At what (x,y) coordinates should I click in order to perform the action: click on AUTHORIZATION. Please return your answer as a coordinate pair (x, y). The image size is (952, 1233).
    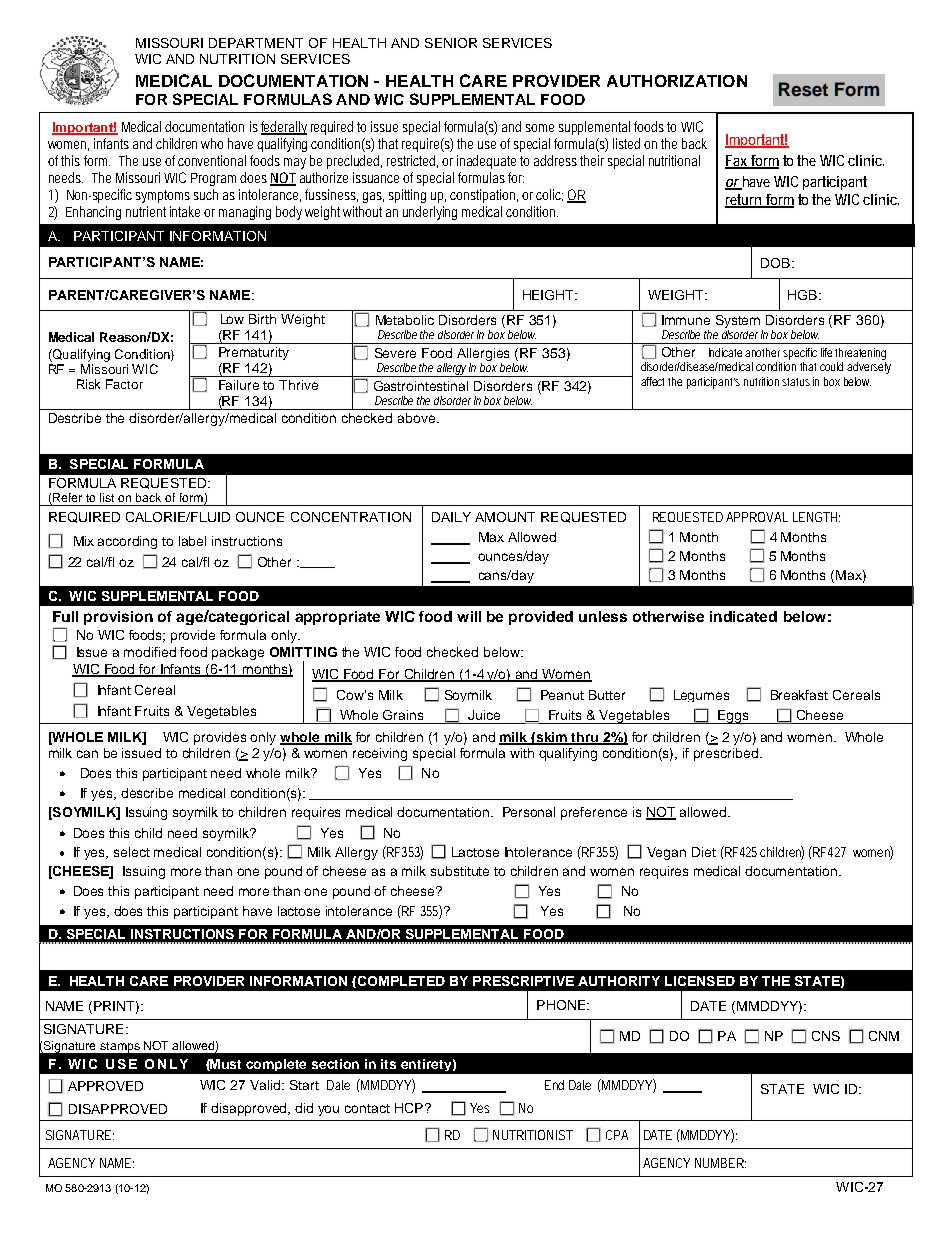
    Looking at the image, I should click on (677, 81).
